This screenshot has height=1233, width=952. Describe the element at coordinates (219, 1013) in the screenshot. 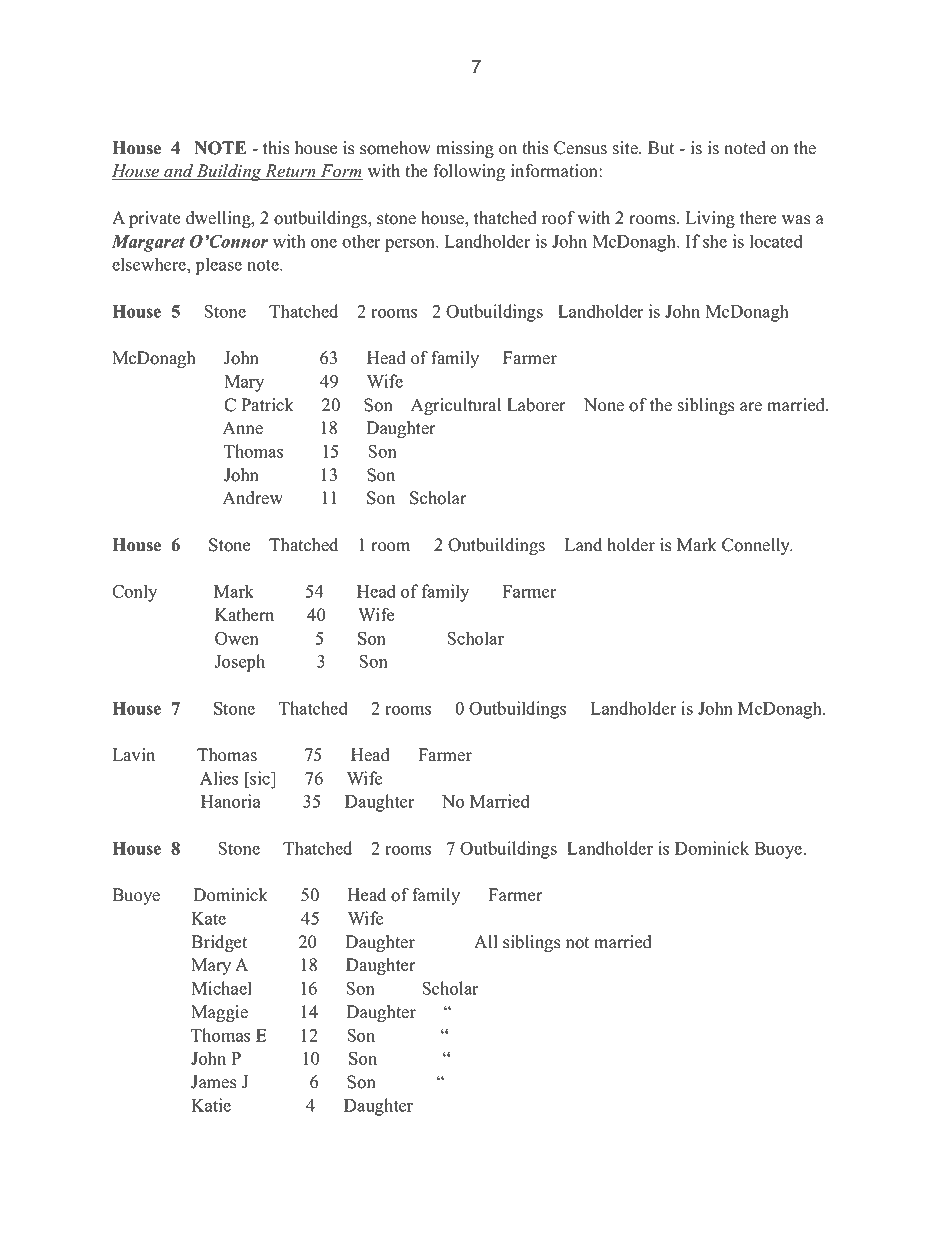

I see `Maggie` at that location.
